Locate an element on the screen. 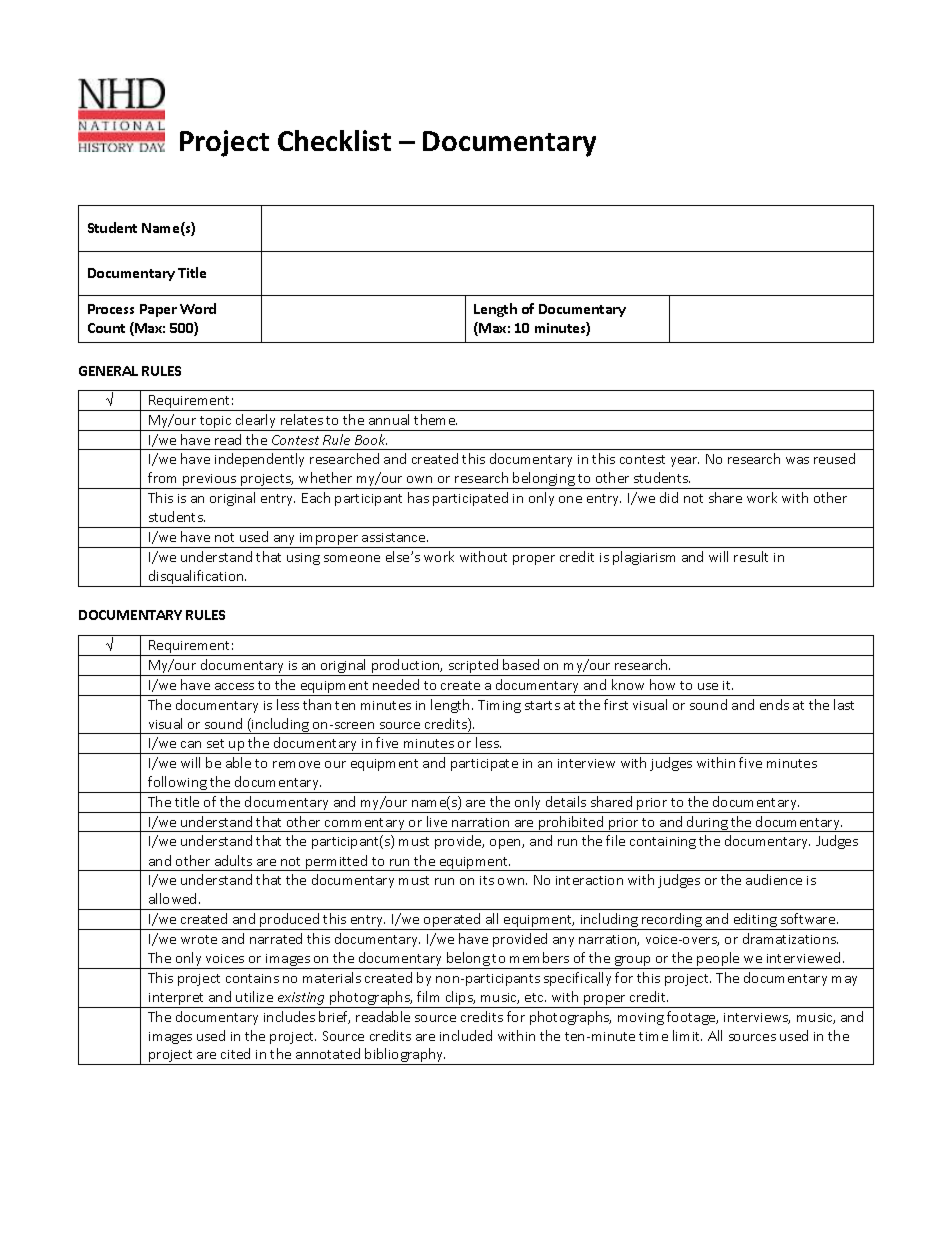 The width and height of the screenshot is (952, 1233). Timing is located at coordinates (499, 706).
